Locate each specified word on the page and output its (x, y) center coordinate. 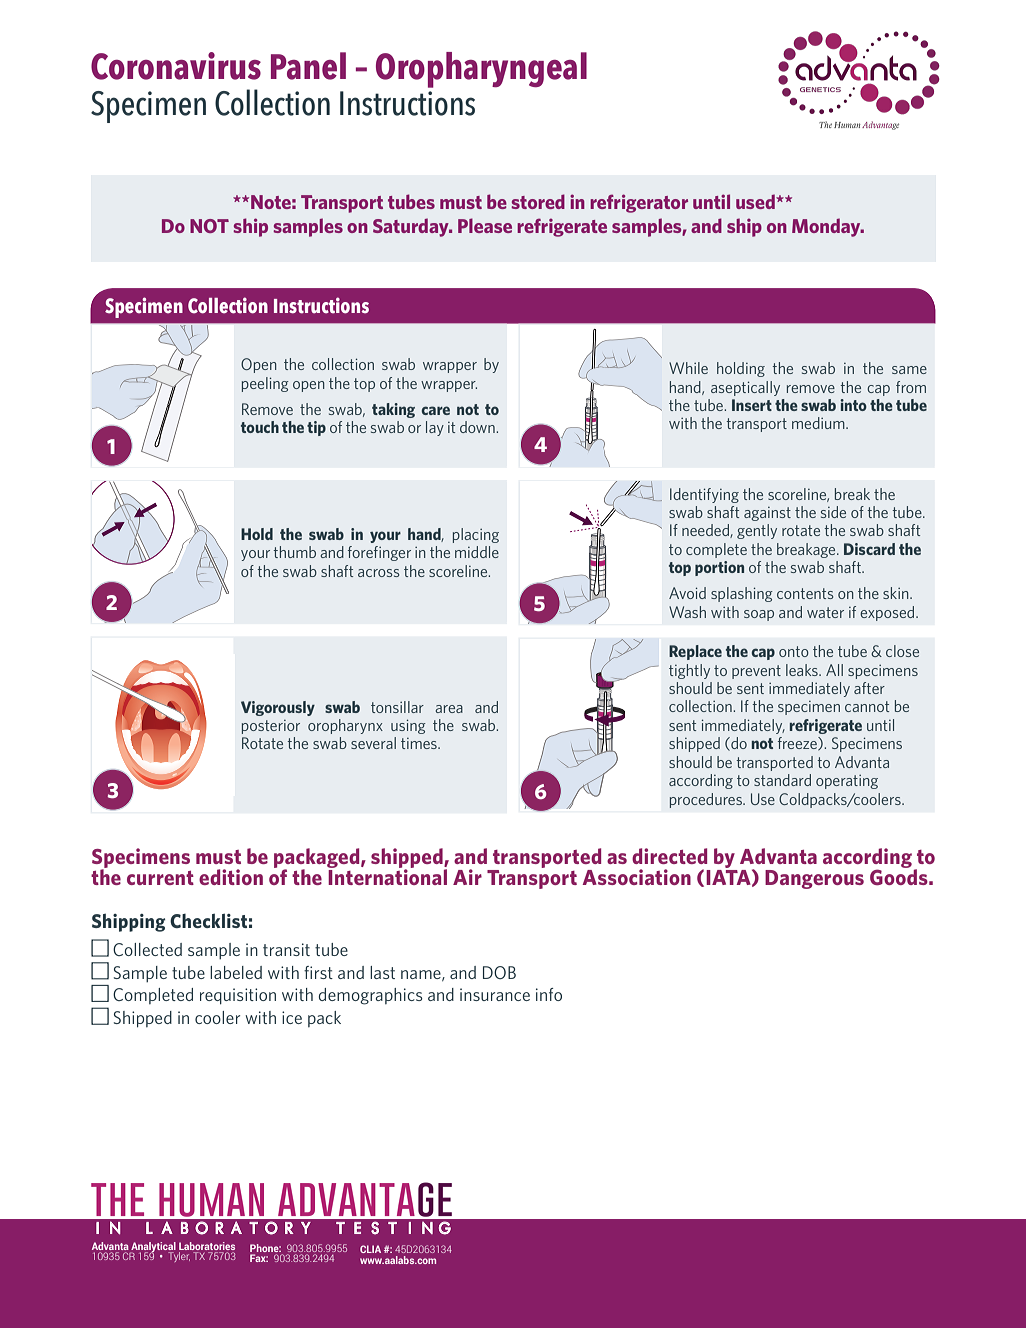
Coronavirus (176, 66)
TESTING (393, 1228)
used (756, 201)
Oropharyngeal (481, 70)
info (549, 994)
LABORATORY (228, 1228)
